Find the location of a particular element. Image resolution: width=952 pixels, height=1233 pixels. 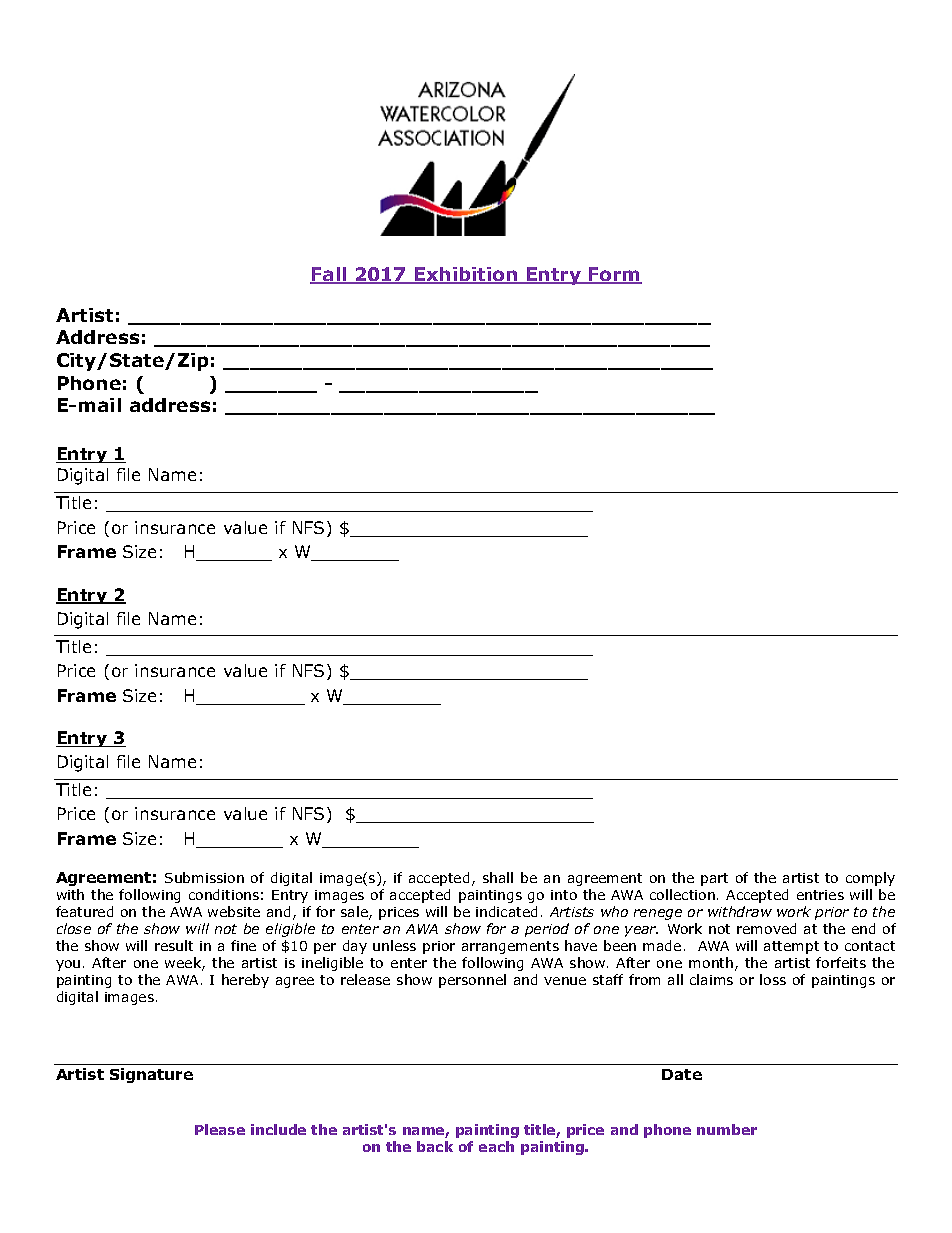

website is located at coordinates (234, 911).
